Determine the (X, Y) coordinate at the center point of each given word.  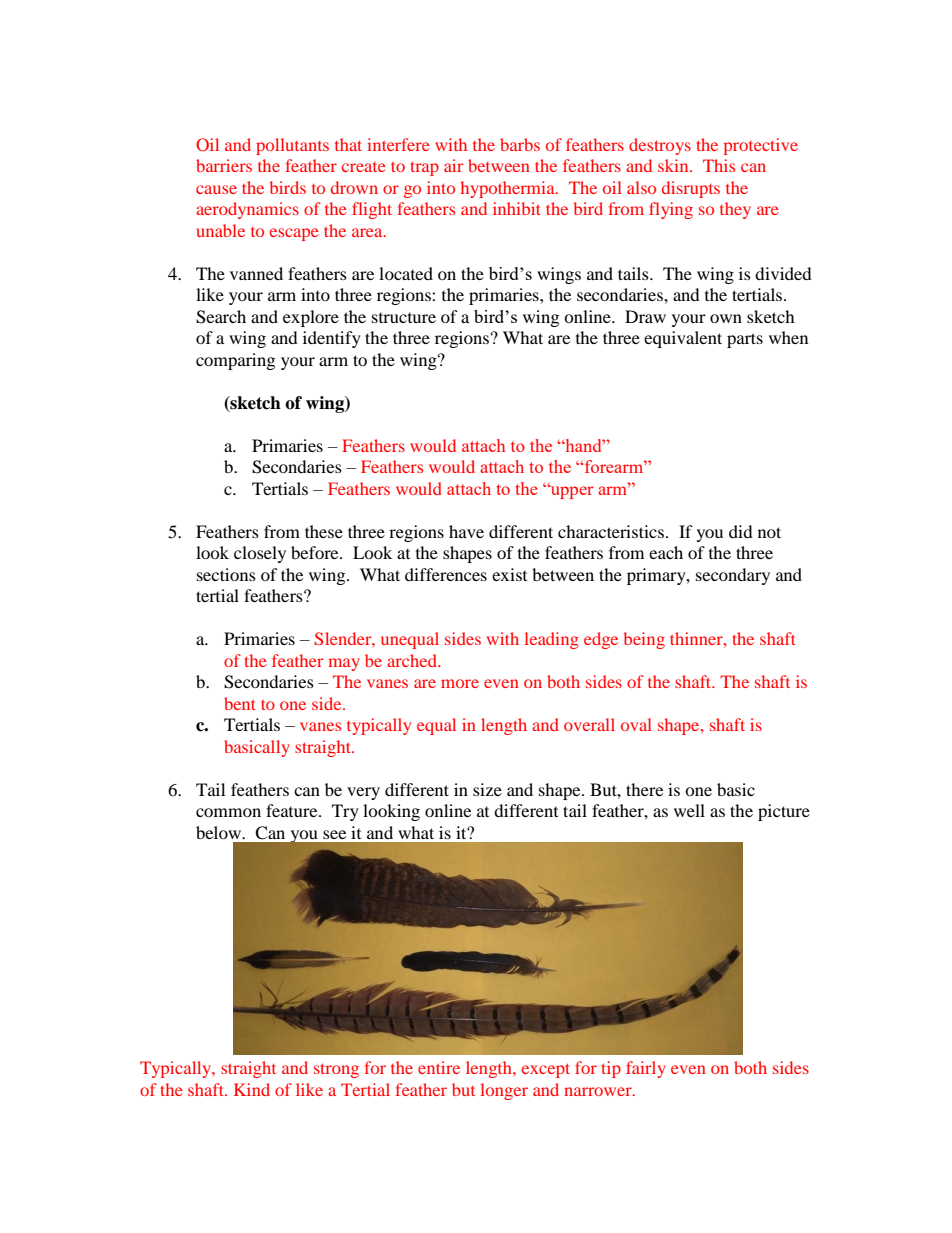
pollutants (292, 146)
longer (504, 1091)
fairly (646, 1069)
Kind (252, 1089)
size (487, 789)
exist (509, 574)
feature (293, 810)
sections (226, 574)
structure (404, 318)
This (719, 165)
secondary (733, 576)
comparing (235, 361)
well (689, 810)
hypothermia (508, 189)
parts (745, 340)
